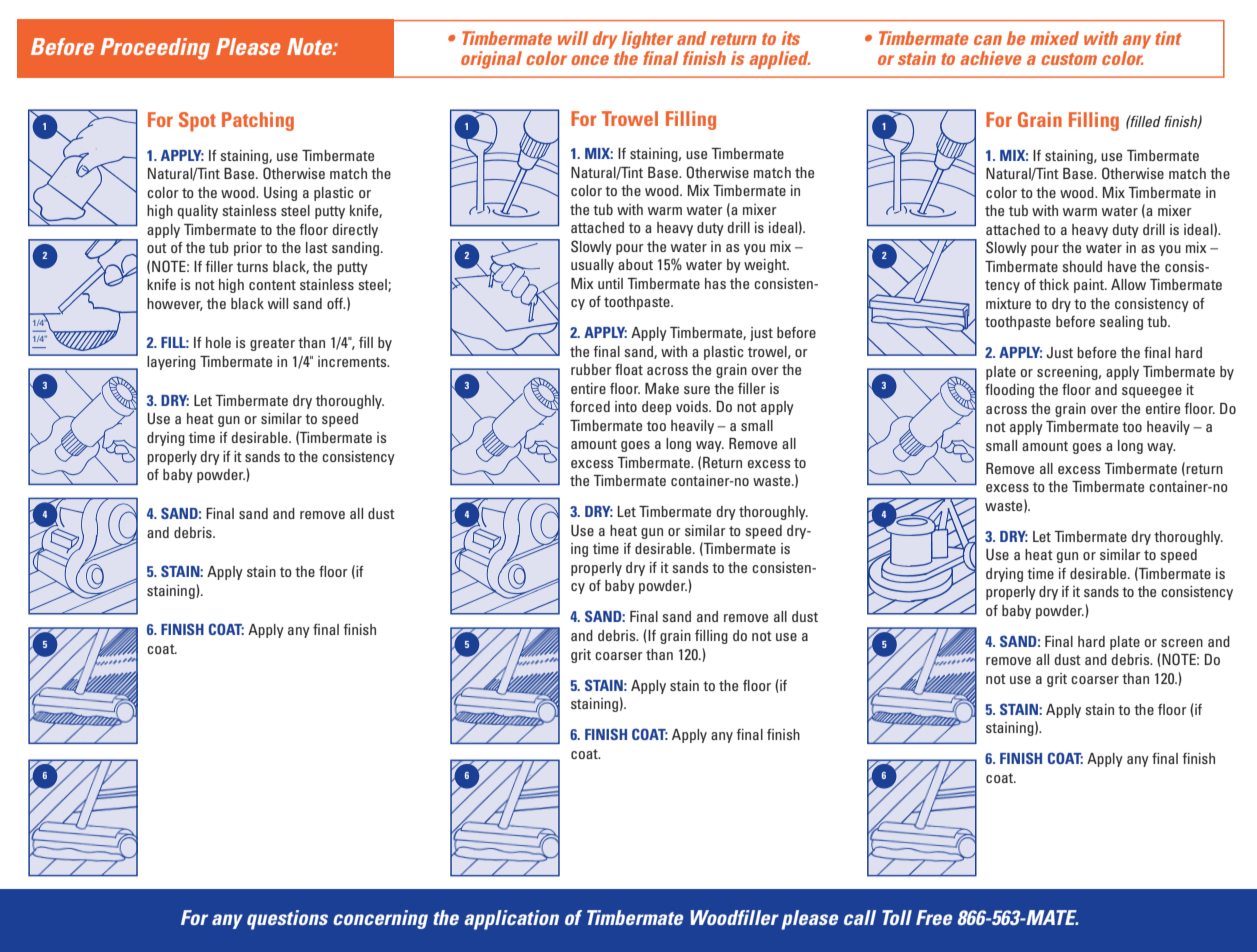 Image resolution: width=1257 pixels, height=952 pixels. What do you see at coordinates (657, 408) in the document?
I see `deep` at bounding box center [657, 408].
